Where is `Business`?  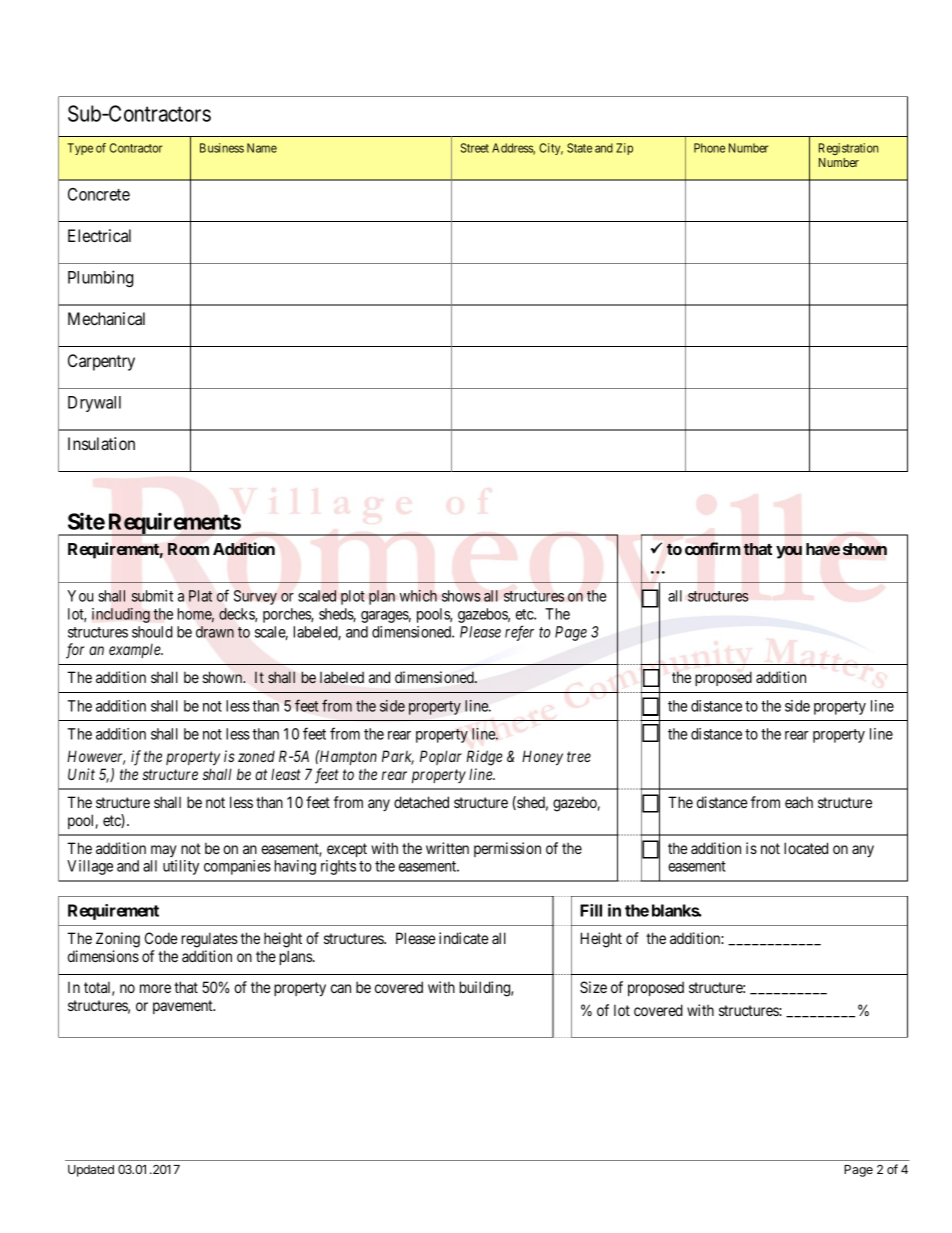 Business is located at coordinates (222, 148).
